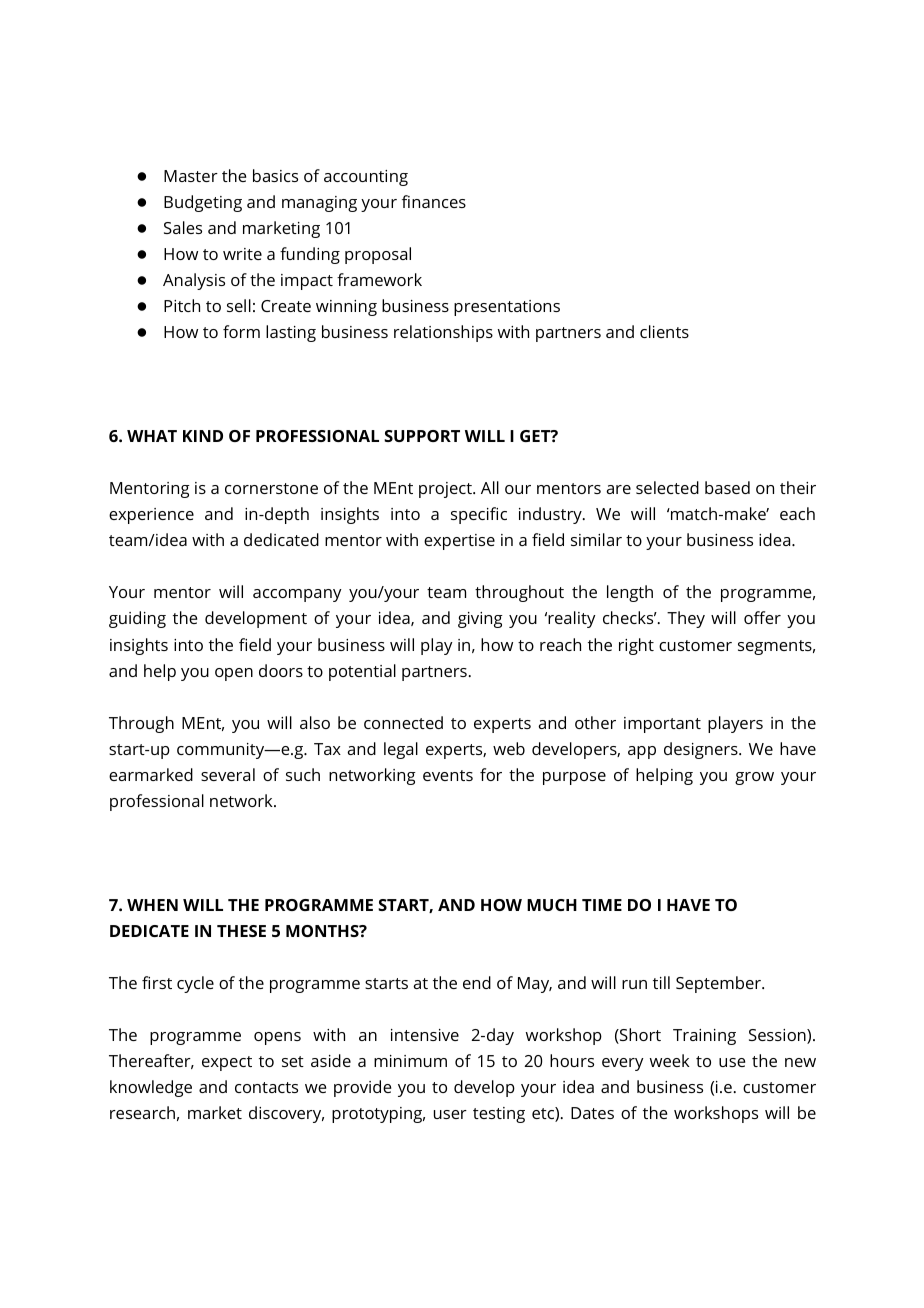 The height and width of the screenshot is (1308, 924). I want to click on expect, so click(227, 1063).
